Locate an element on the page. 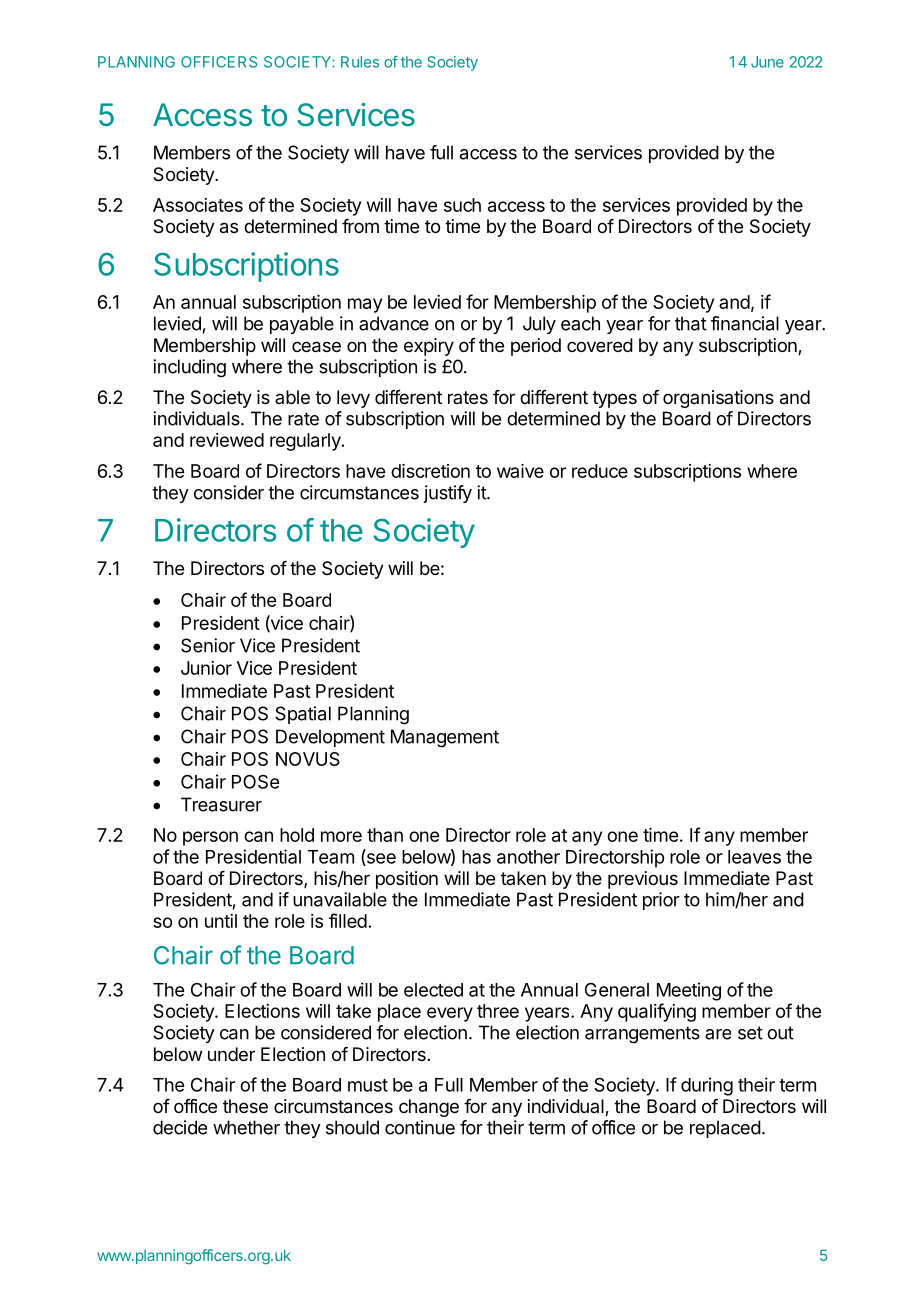 The height and width of the image is (1308, 924). Rules is located at coordinates (360, 62).
